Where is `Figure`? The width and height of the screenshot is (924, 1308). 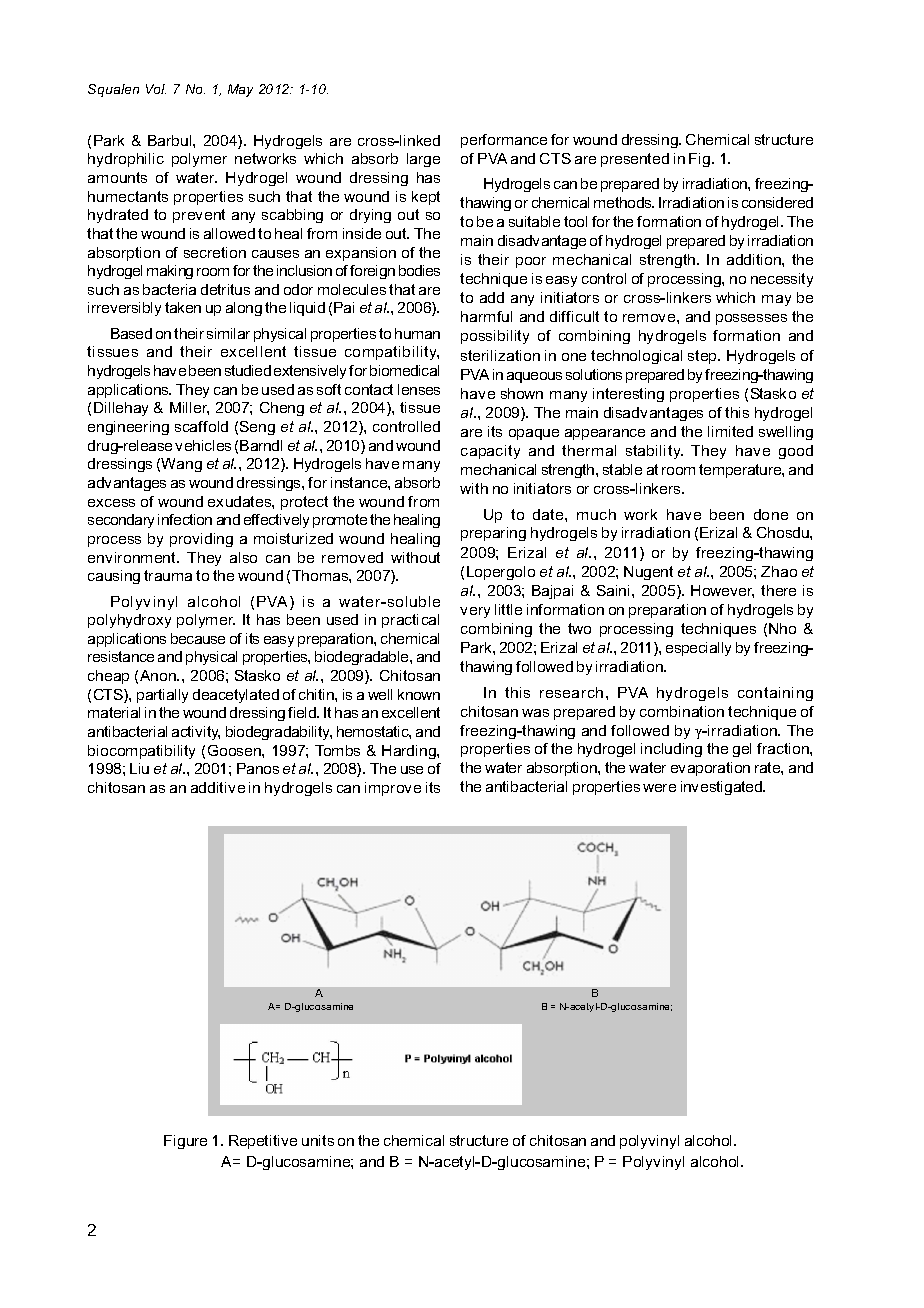
Figure is located at coordinates (185, 1142).
